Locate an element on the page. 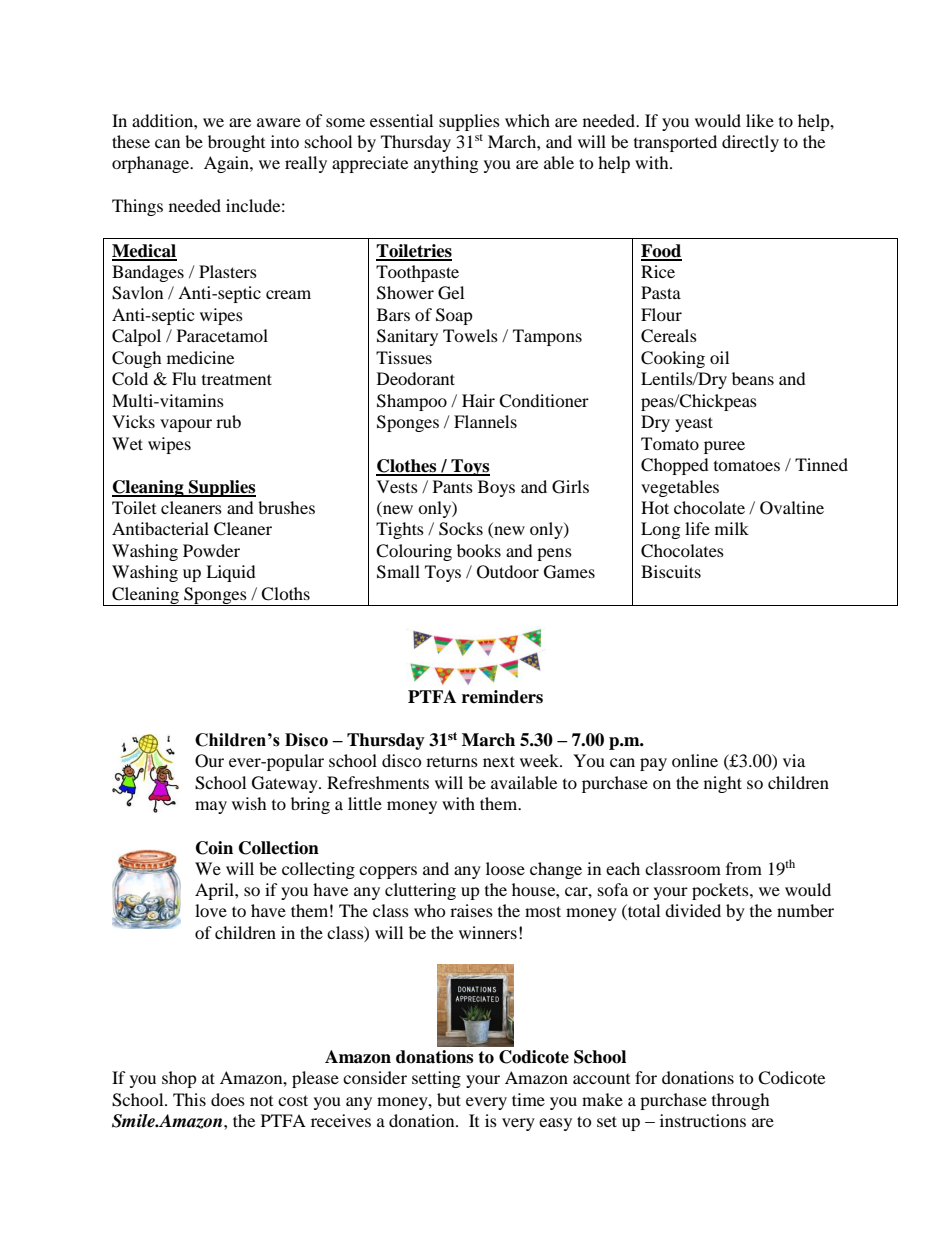 This image has width=952, height=1233. Paracetamol is located at coordinates (222, 335).
